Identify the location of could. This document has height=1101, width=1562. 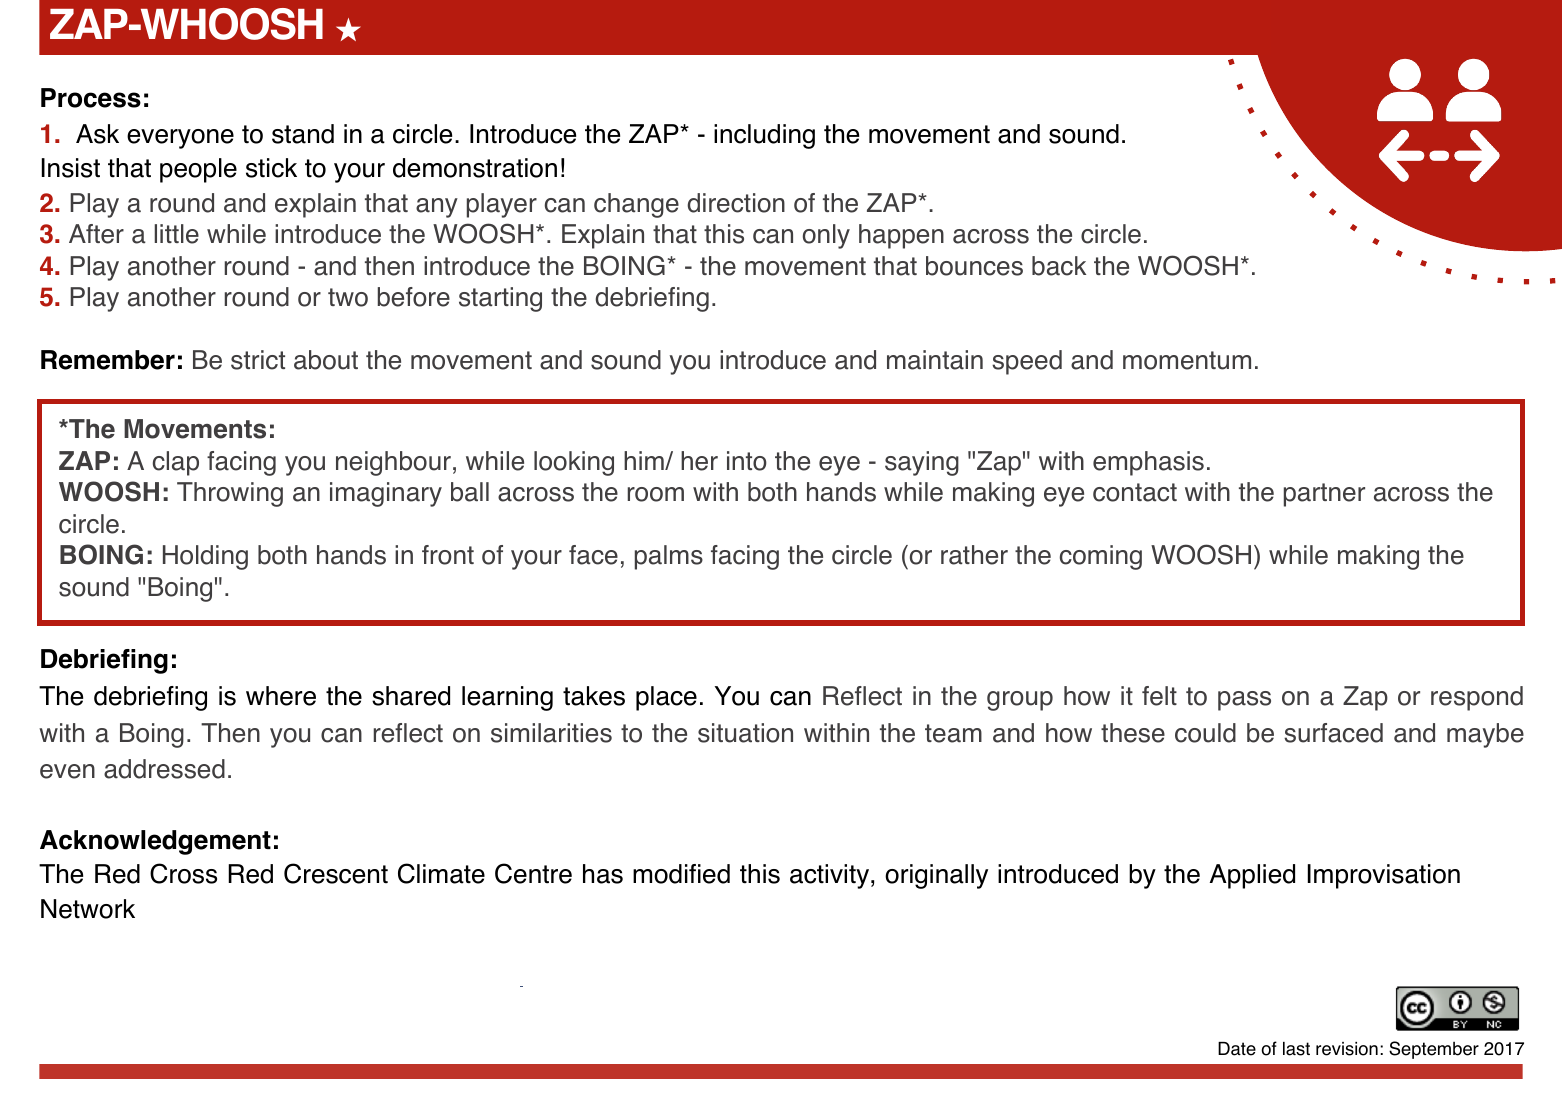
(1205, 733).
